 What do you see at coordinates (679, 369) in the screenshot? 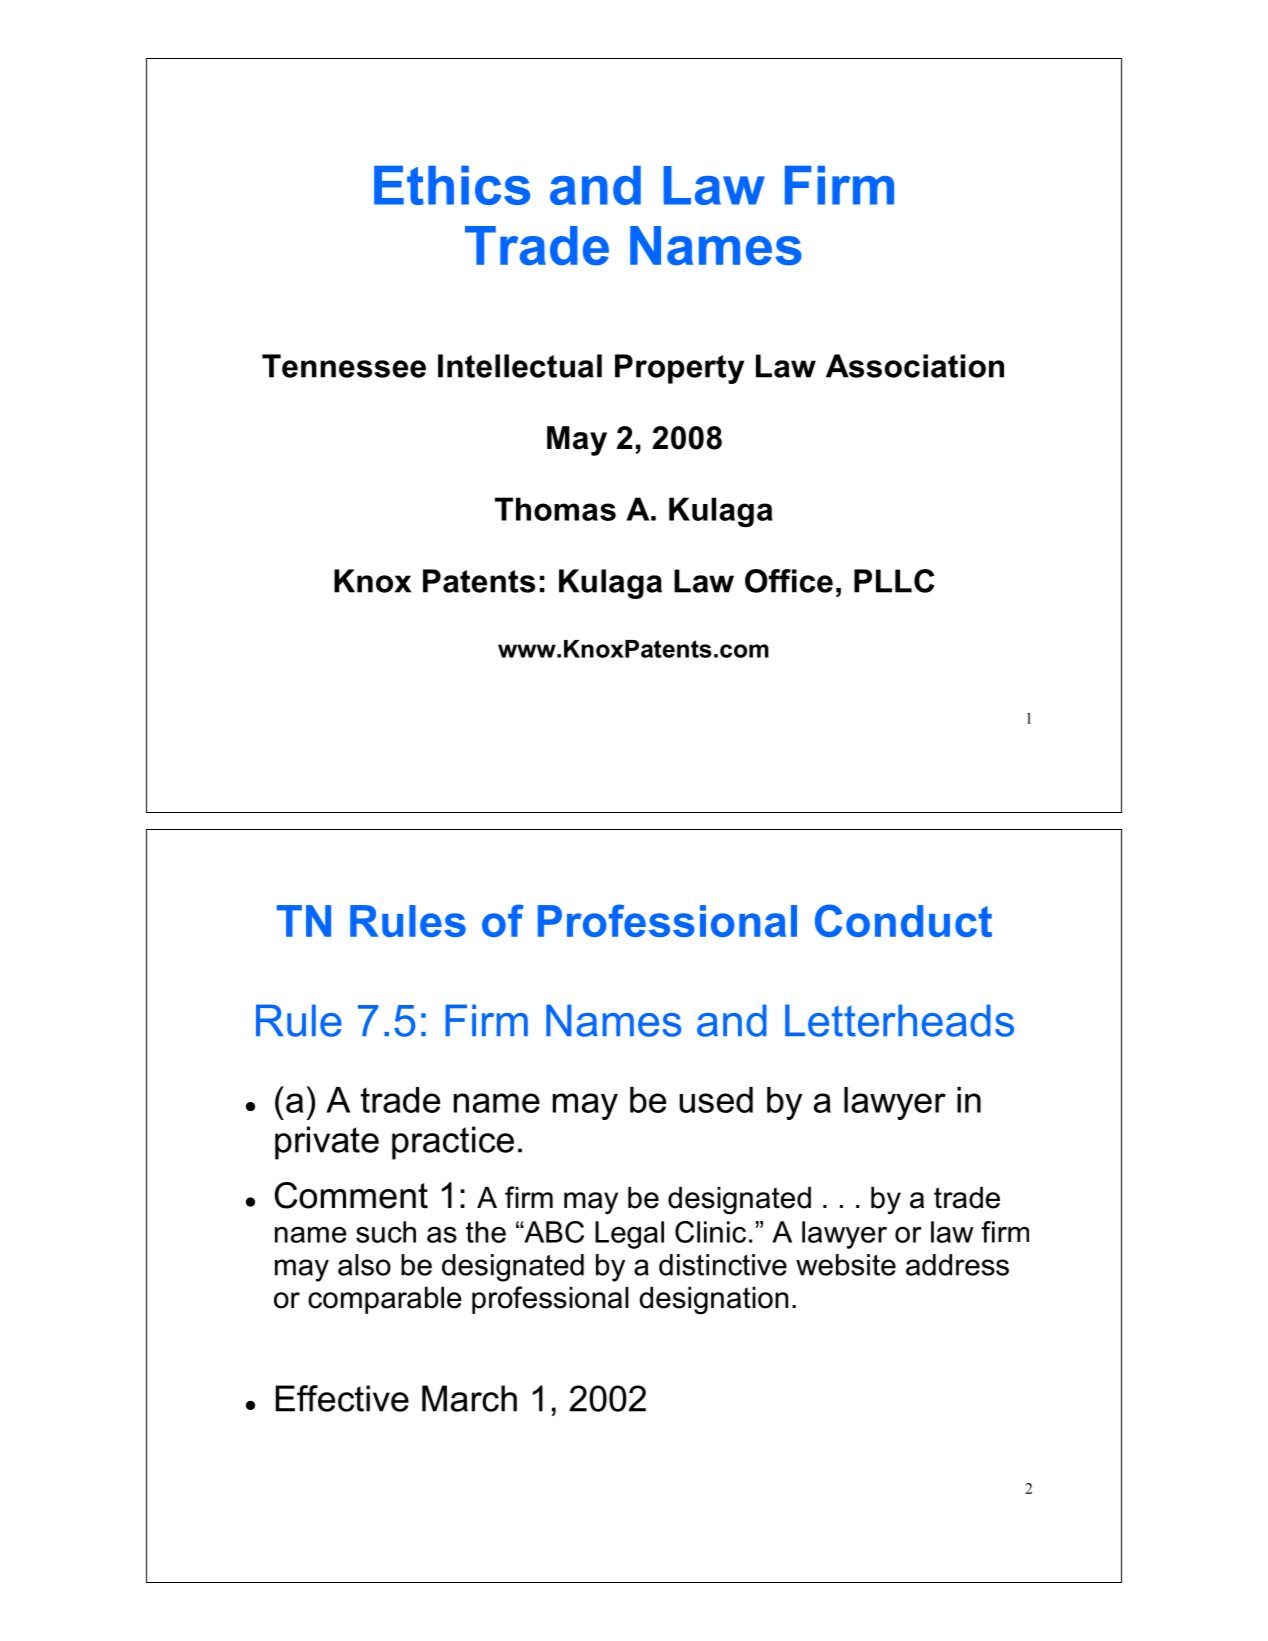
I see `Property` at bounding box center [679, 369].
